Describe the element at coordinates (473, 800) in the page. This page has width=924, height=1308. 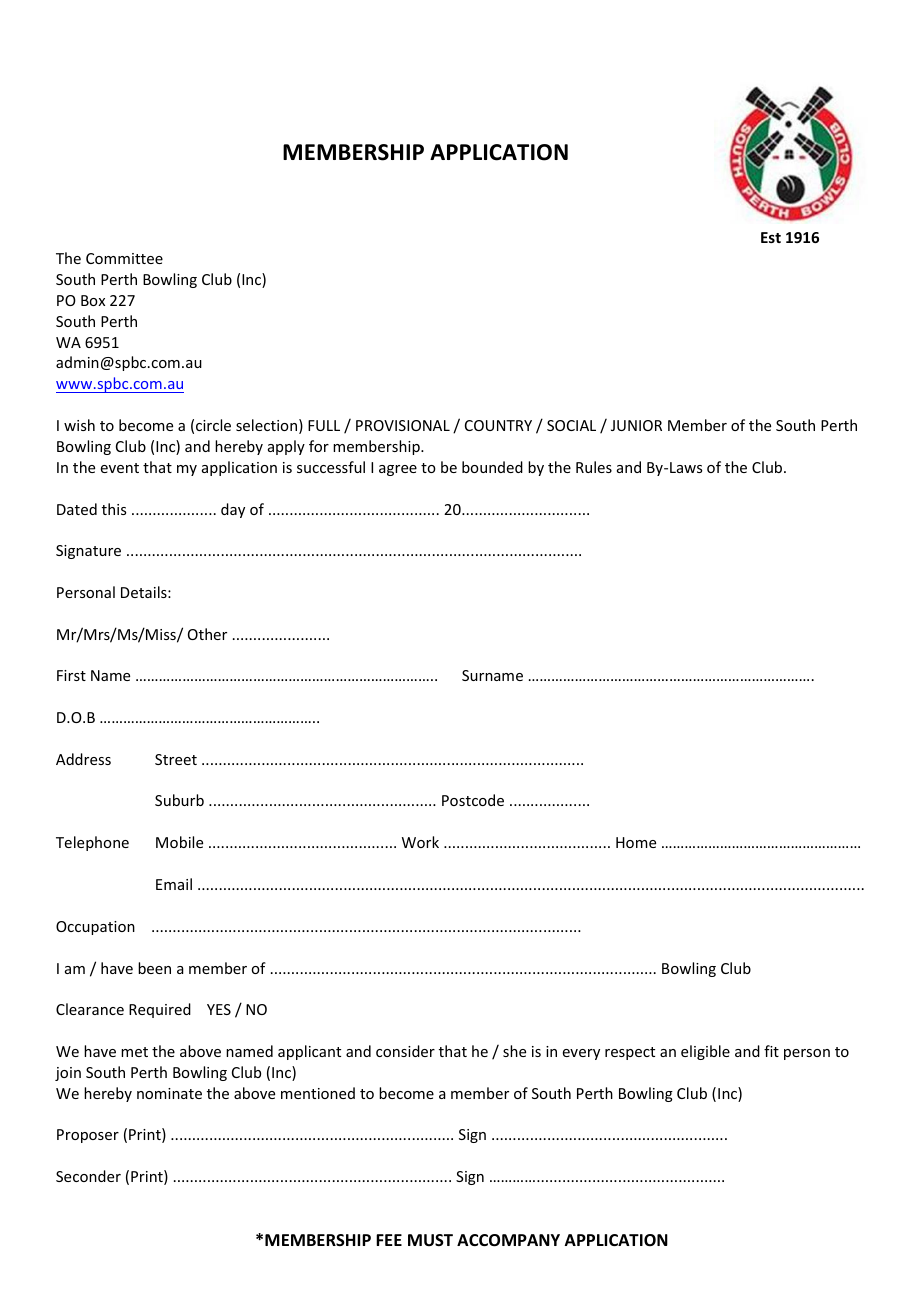
I see `Postcode` at that location.
